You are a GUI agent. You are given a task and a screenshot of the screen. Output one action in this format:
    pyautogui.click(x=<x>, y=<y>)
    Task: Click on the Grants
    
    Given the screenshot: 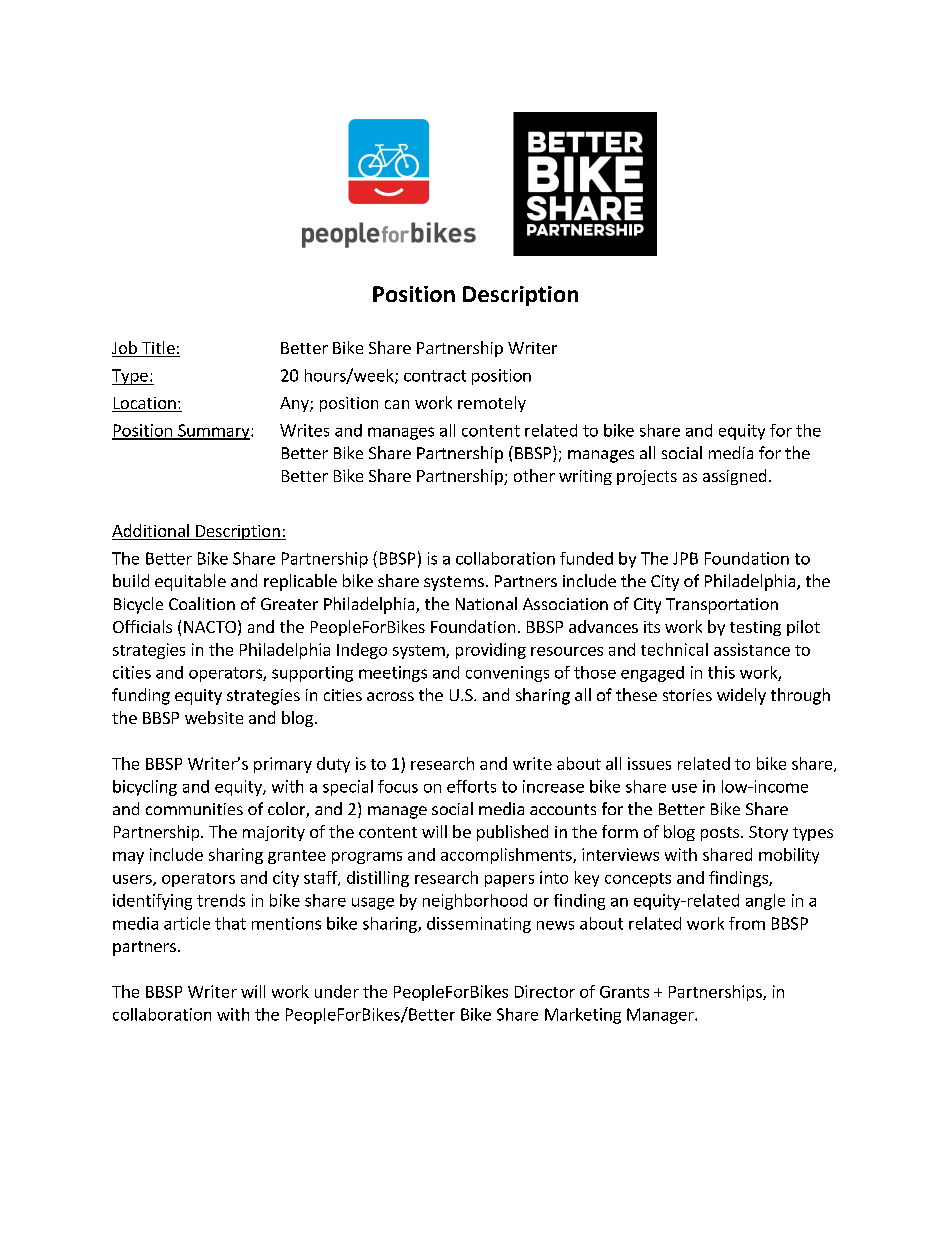 What is the action you would take?
    pyautogui.click(x=624, y=992)
